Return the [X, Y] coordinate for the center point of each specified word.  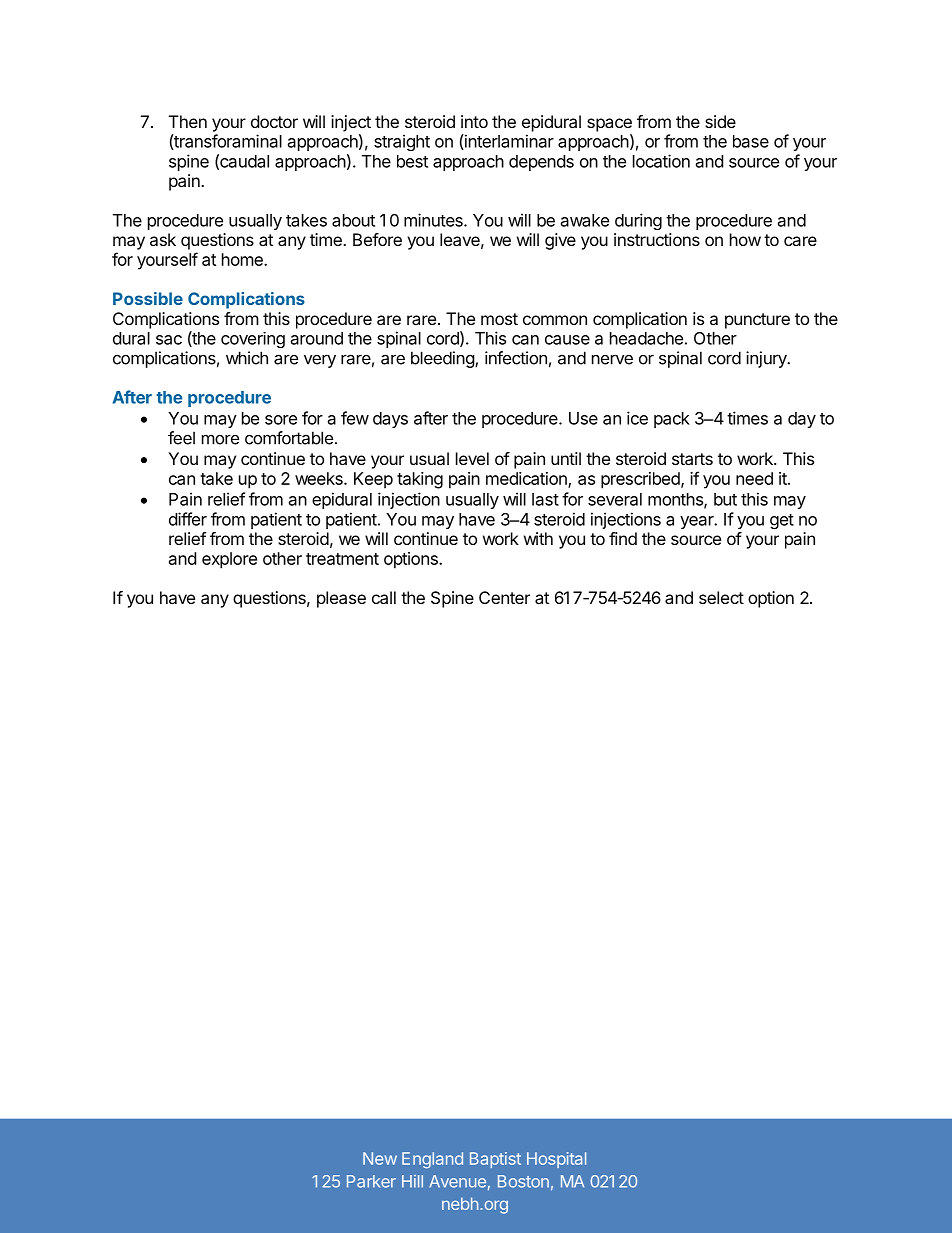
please [341, 599]
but [725, 499]
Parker [371, 1181]
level [472, 458]
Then [188, 121]
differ [188, 519]
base [751, 141]
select [721, 597]
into [474, 121]
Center [504, 597]
